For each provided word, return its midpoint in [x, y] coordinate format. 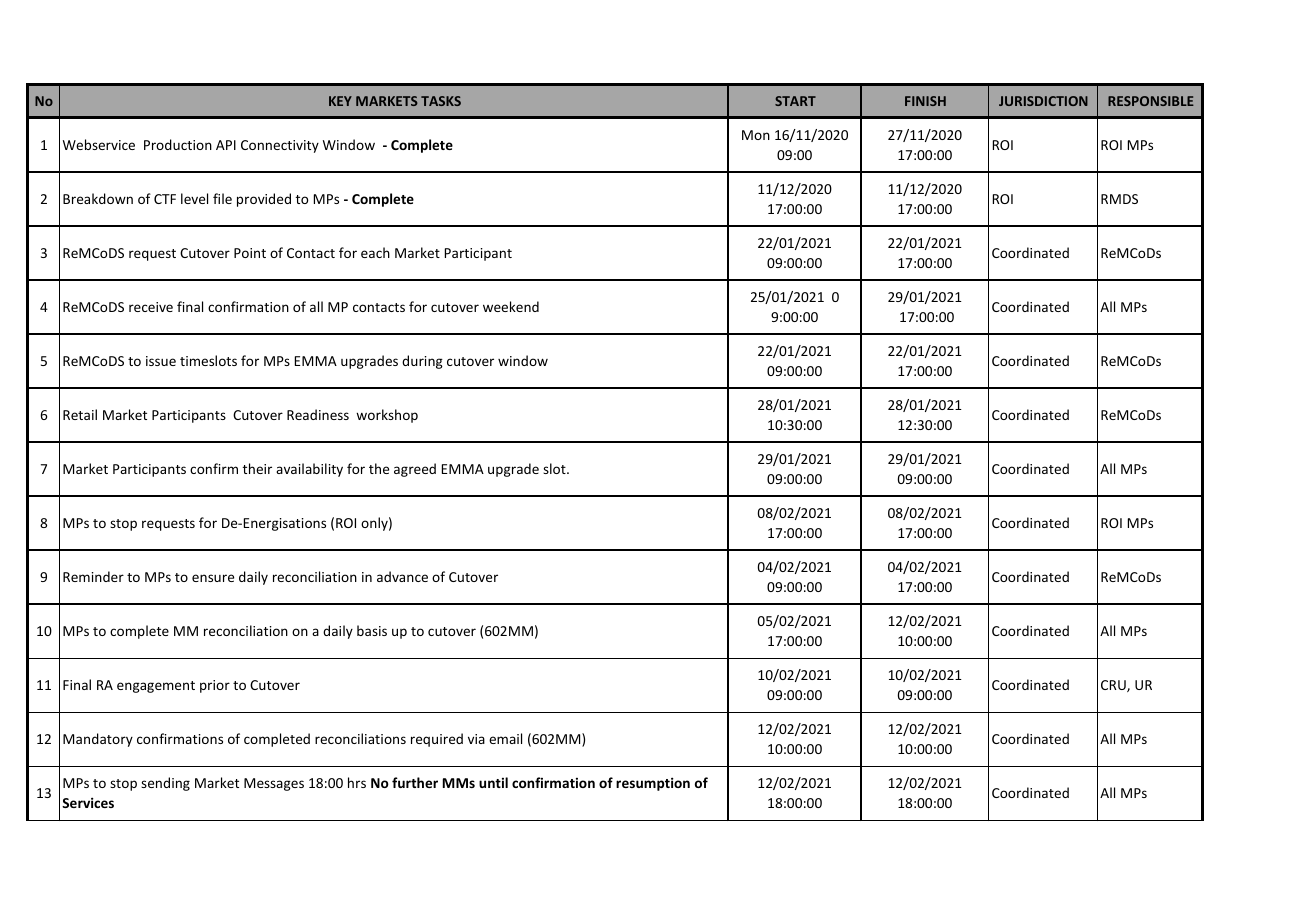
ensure [213, 578]
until [493, 782]
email [505, 738]
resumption [653, 784]
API [226, 145]
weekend [511, 306]
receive [151, 307]
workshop [387, 416]
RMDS [1119, 199]
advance [402, 576]
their [257, 468]
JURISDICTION [1043, 101]
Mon [756, 135]
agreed [415, 470]
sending [165, 784]
